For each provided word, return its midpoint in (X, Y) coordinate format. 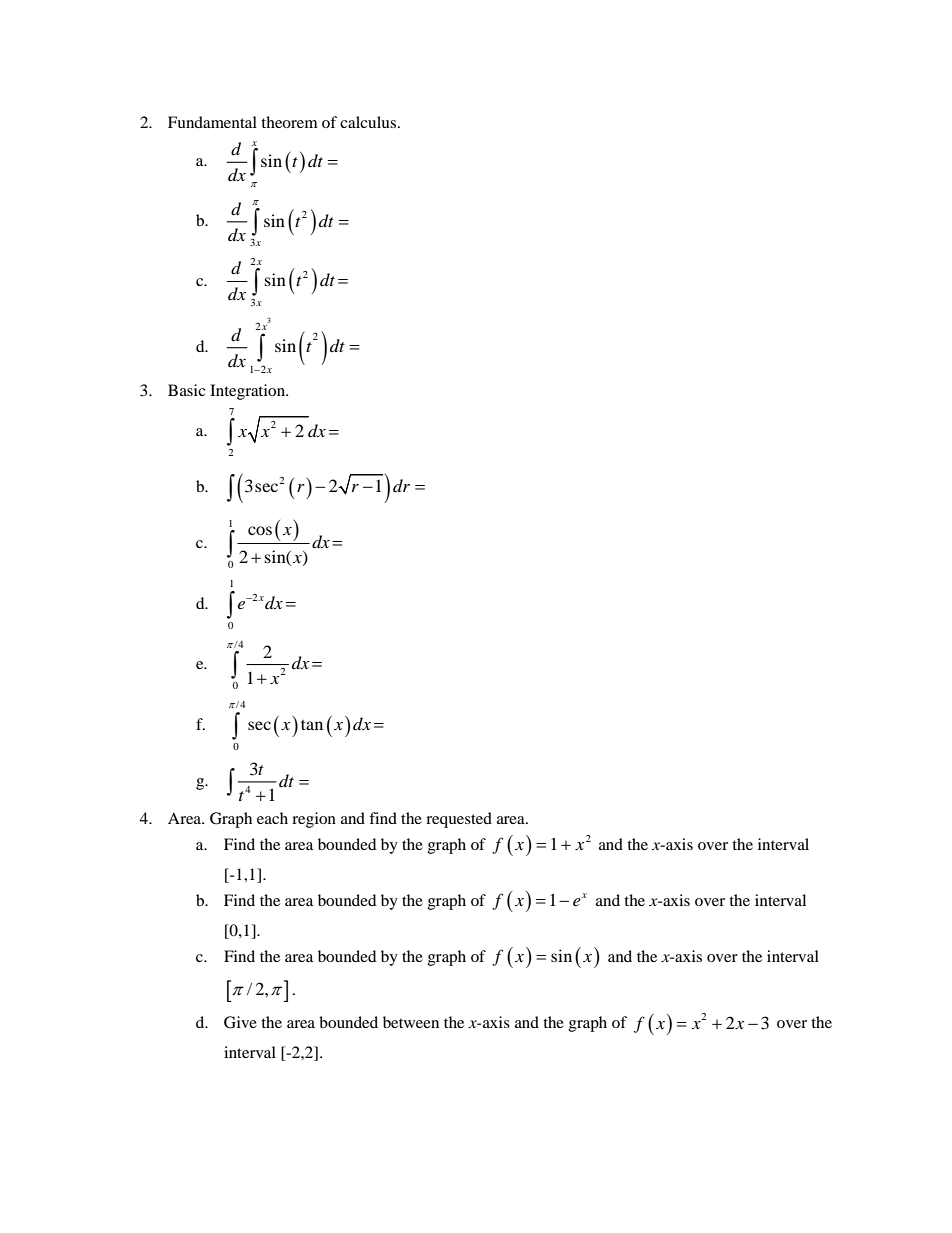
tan (312, 725)
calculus (368, 122)
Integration (249, 392)
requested (459, 820)
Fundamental (212, 122)
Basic (186, 390)
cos (260, 530)
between (411, 1022)
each (272, 818)
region (314, 820)
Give (240, 1022)
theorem (289, 122)
